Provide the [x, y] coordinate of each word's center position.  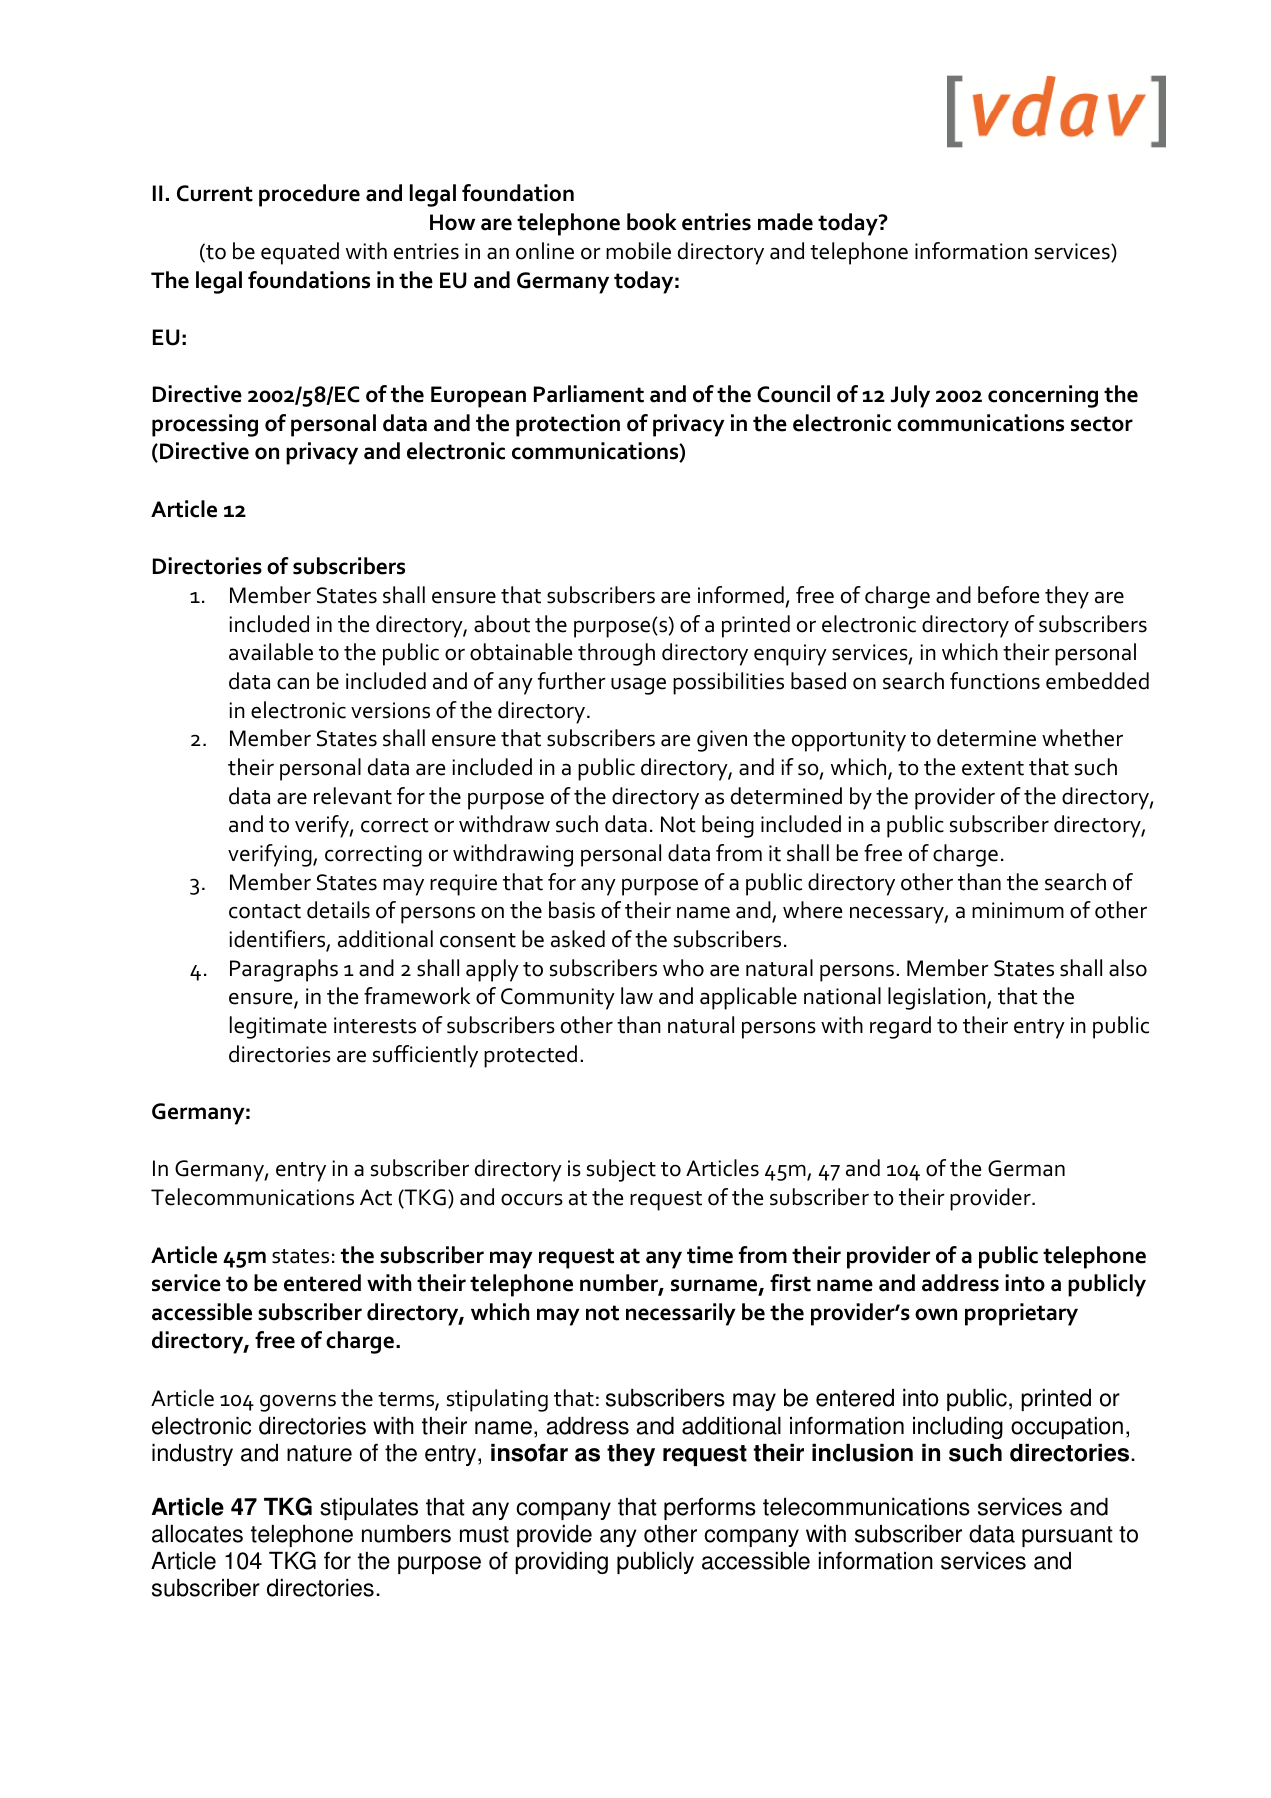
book [651, 222]
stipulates [369, 1509]
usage [638, 686]
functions [995, 681]
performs [710, 1508]
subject [621, 1170]
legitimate [278, 1027]
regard [900, 1027]
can [293, 684]
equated [300, 253]
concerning [1043, 396]
